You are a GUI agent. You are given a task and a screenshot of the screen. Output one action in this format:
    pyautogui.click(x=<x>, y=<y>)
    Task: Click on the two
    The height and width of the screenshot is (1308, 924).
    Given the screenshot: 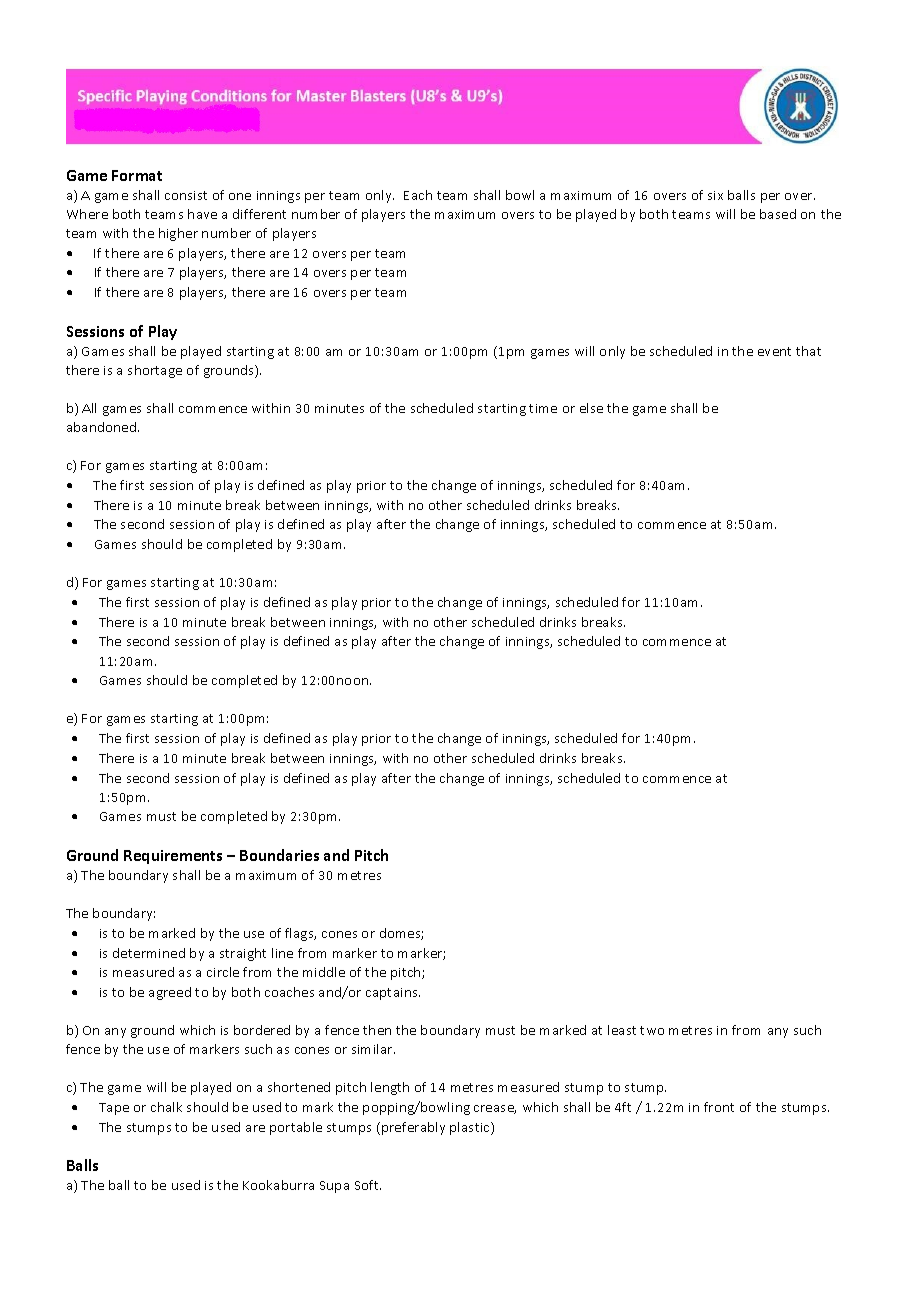 What is the action you would take?
    pyautogui.click(x=652, y=1030)
